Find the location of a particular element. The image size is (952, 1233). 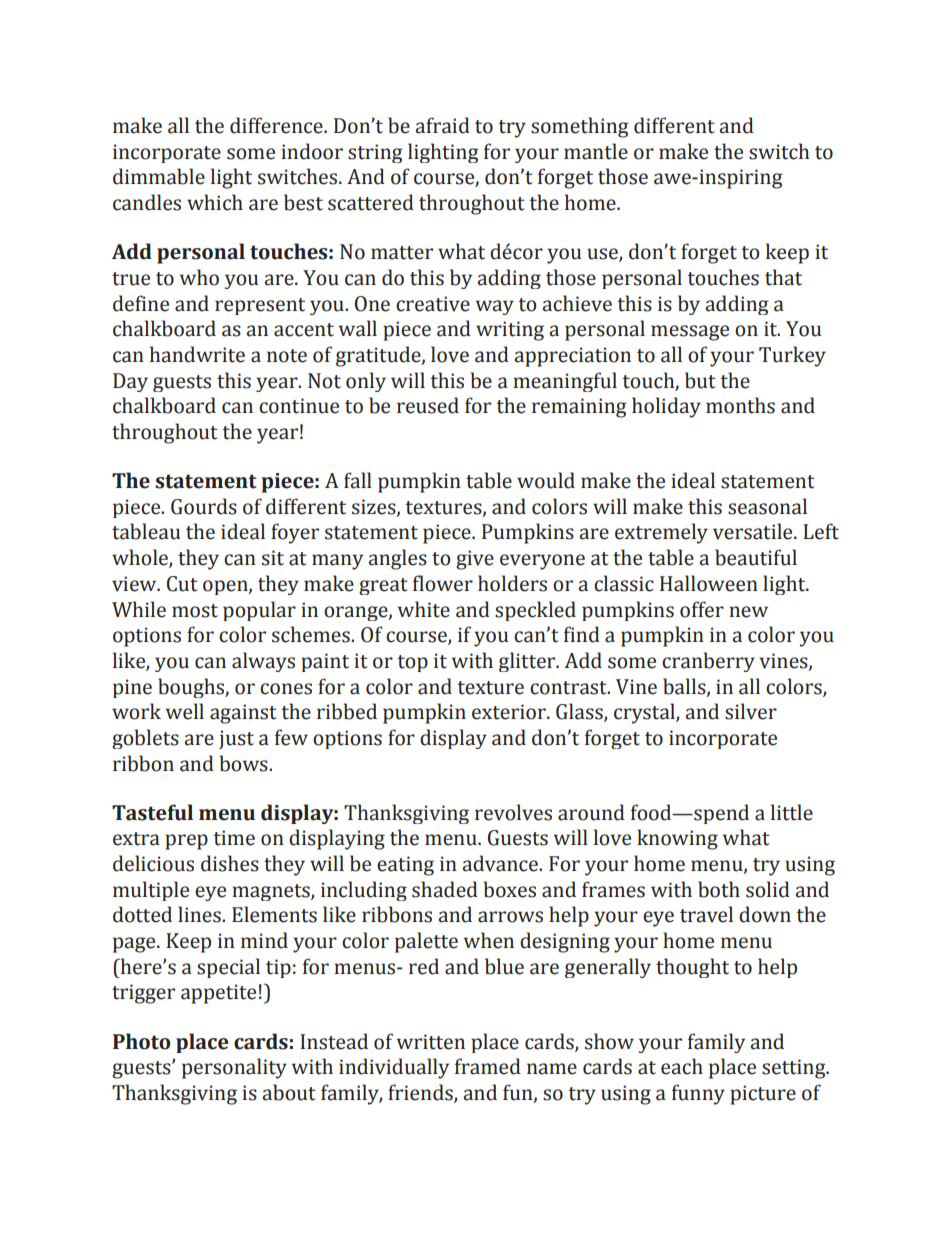

dimmable is located at coordinates (159, 176).
